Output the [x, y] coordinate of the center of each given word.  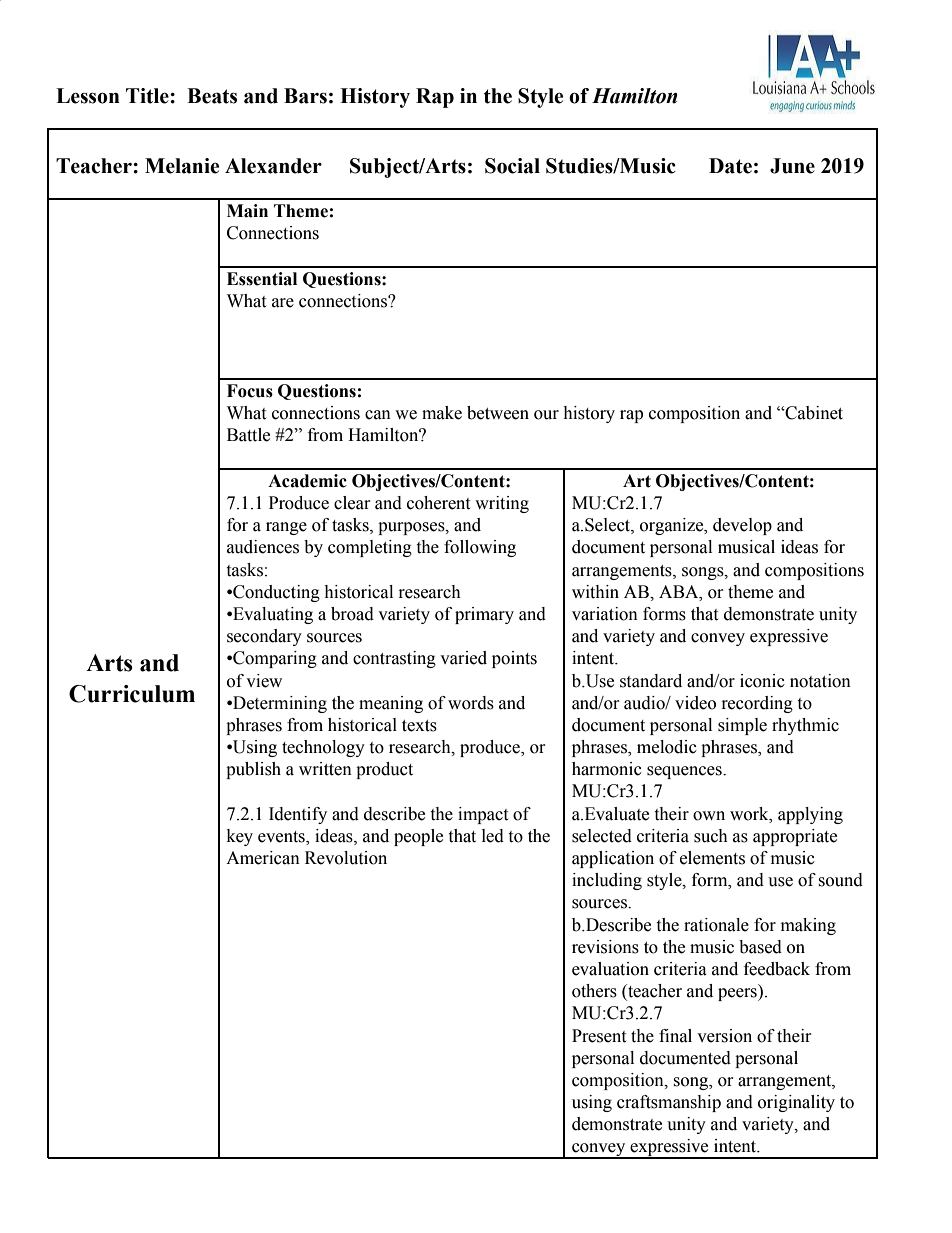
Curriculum [132, 694]
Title [148, 96]
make [442, 413]
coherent [438, 503]
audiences [263, 547]
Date [730, 166]
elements [712, 858]
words [471, 703]
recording [757, 704]
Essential [262, 279]
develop [742, 526]
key [240, 837]
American [263, 858]
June [792, 166]
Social [512, 166]
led [493, 836]
